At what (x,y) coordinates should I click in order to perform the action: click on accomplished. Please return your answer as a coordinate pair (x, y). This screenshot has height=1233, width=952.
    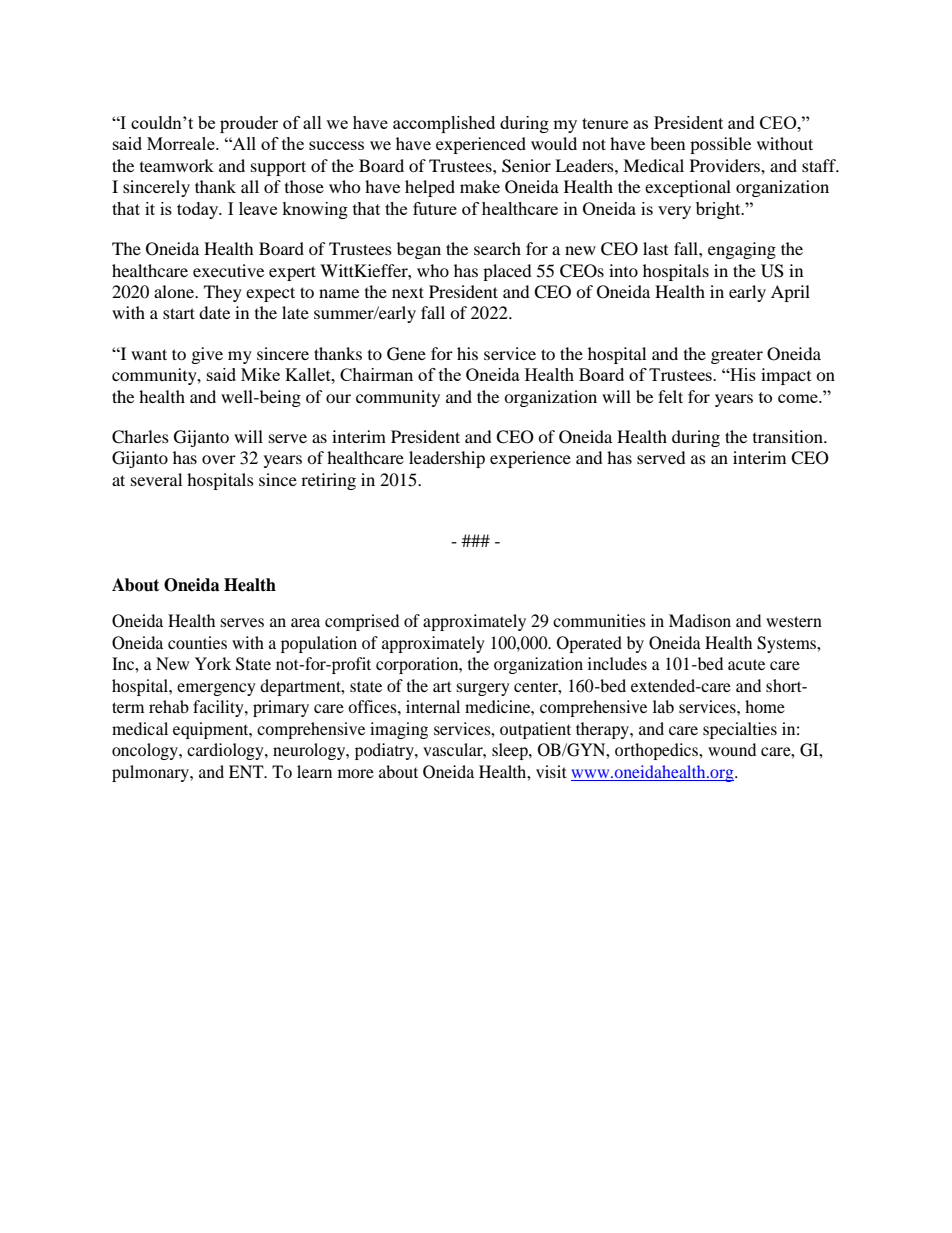
    Looking at the image, I should click on (444, 124).
